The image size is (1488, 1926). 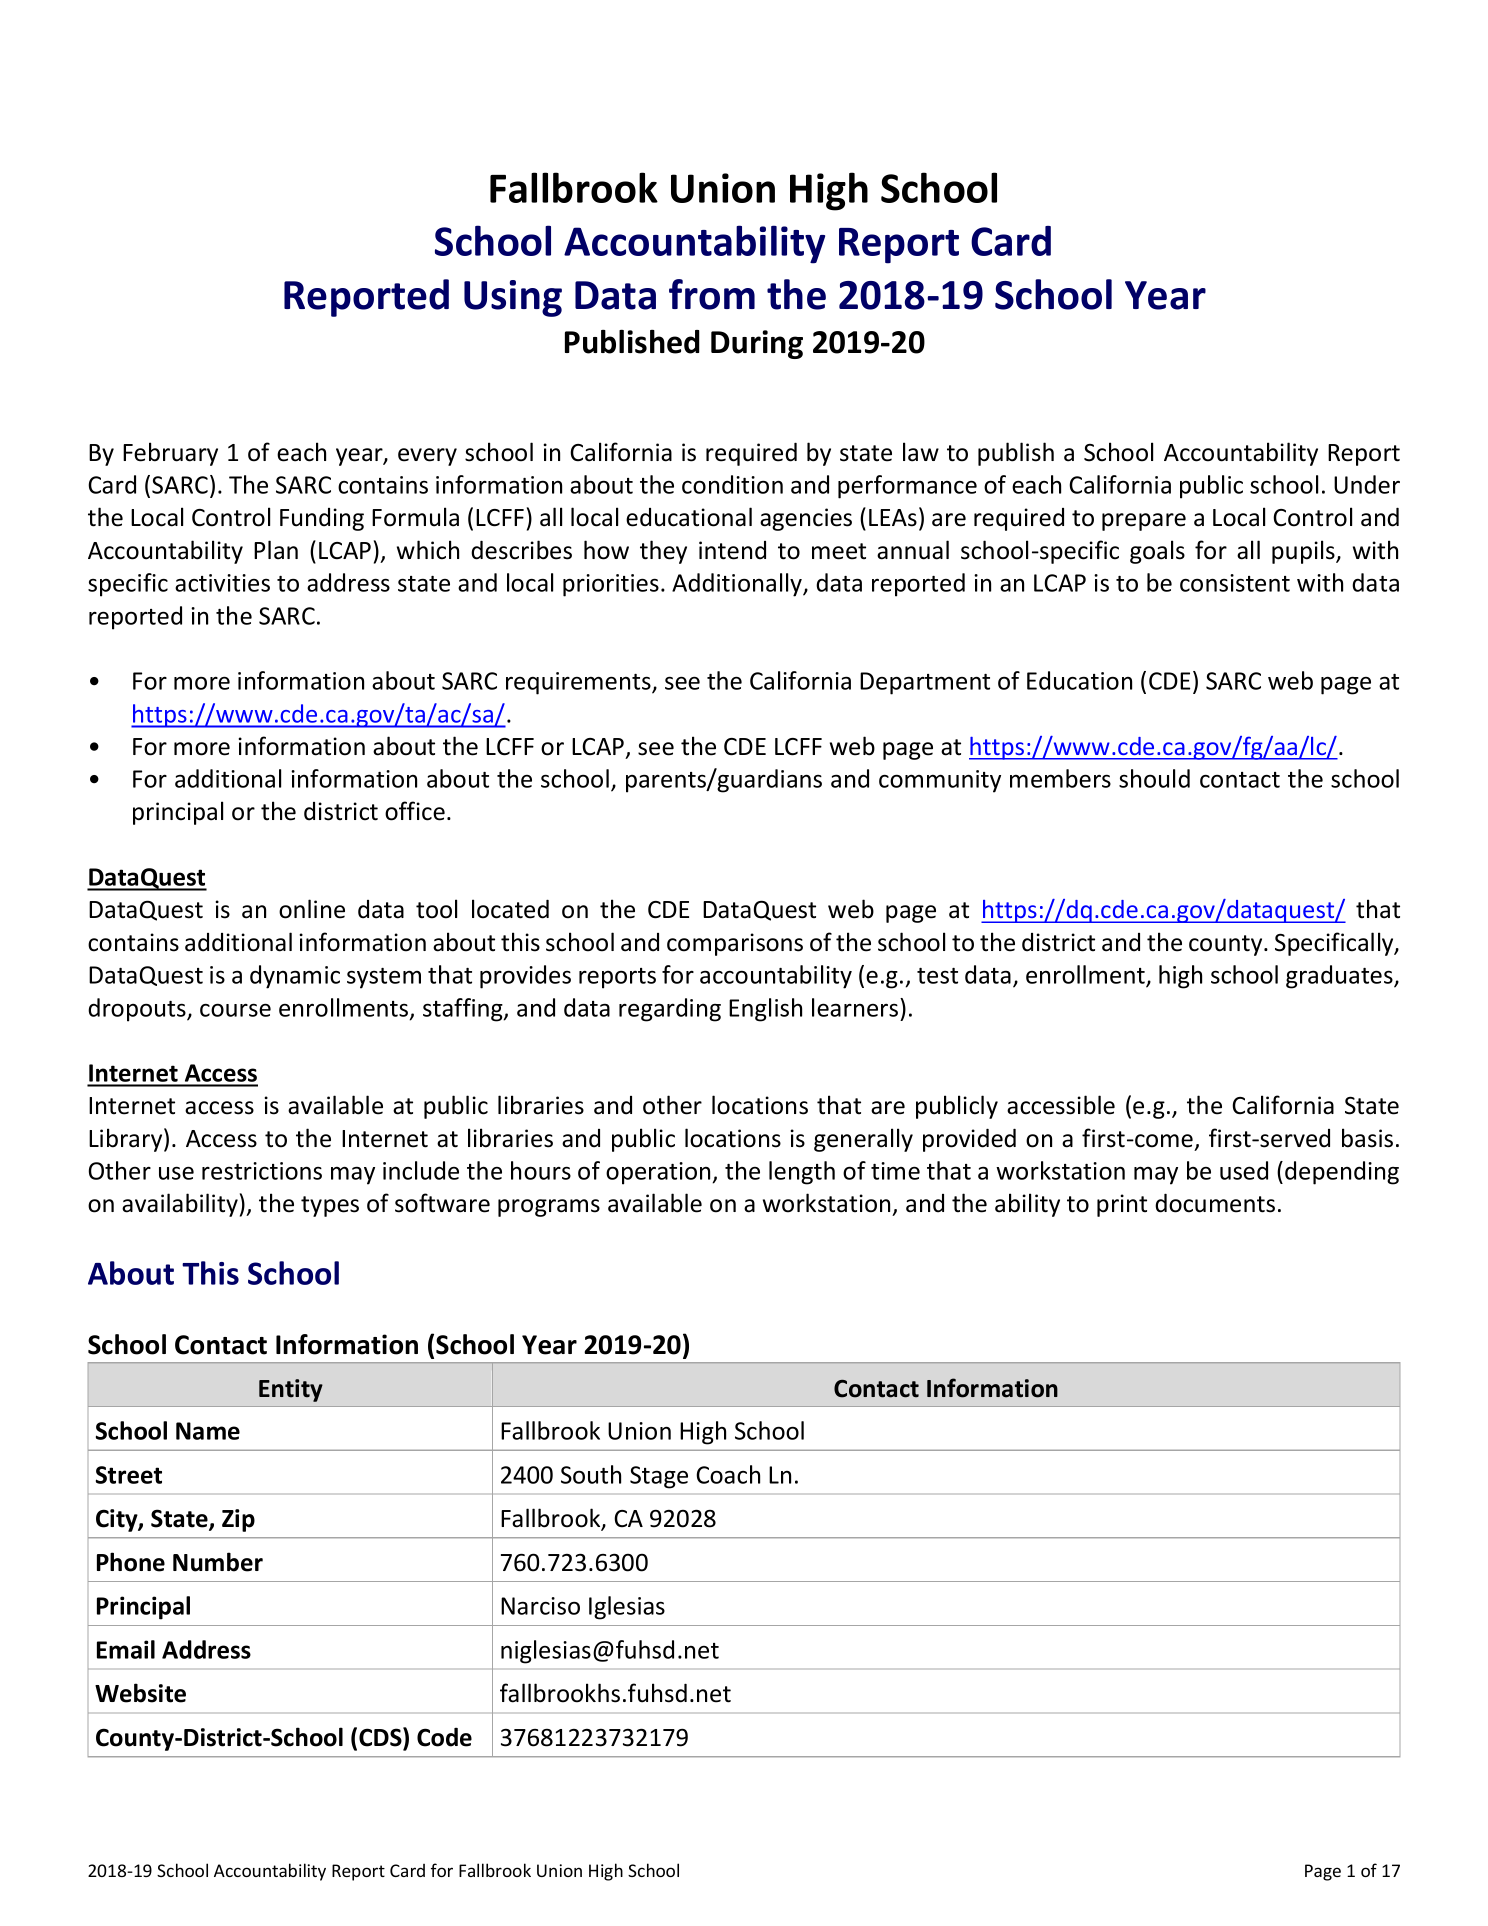 I want to click on CDS, so click(x=381, y=1737).
